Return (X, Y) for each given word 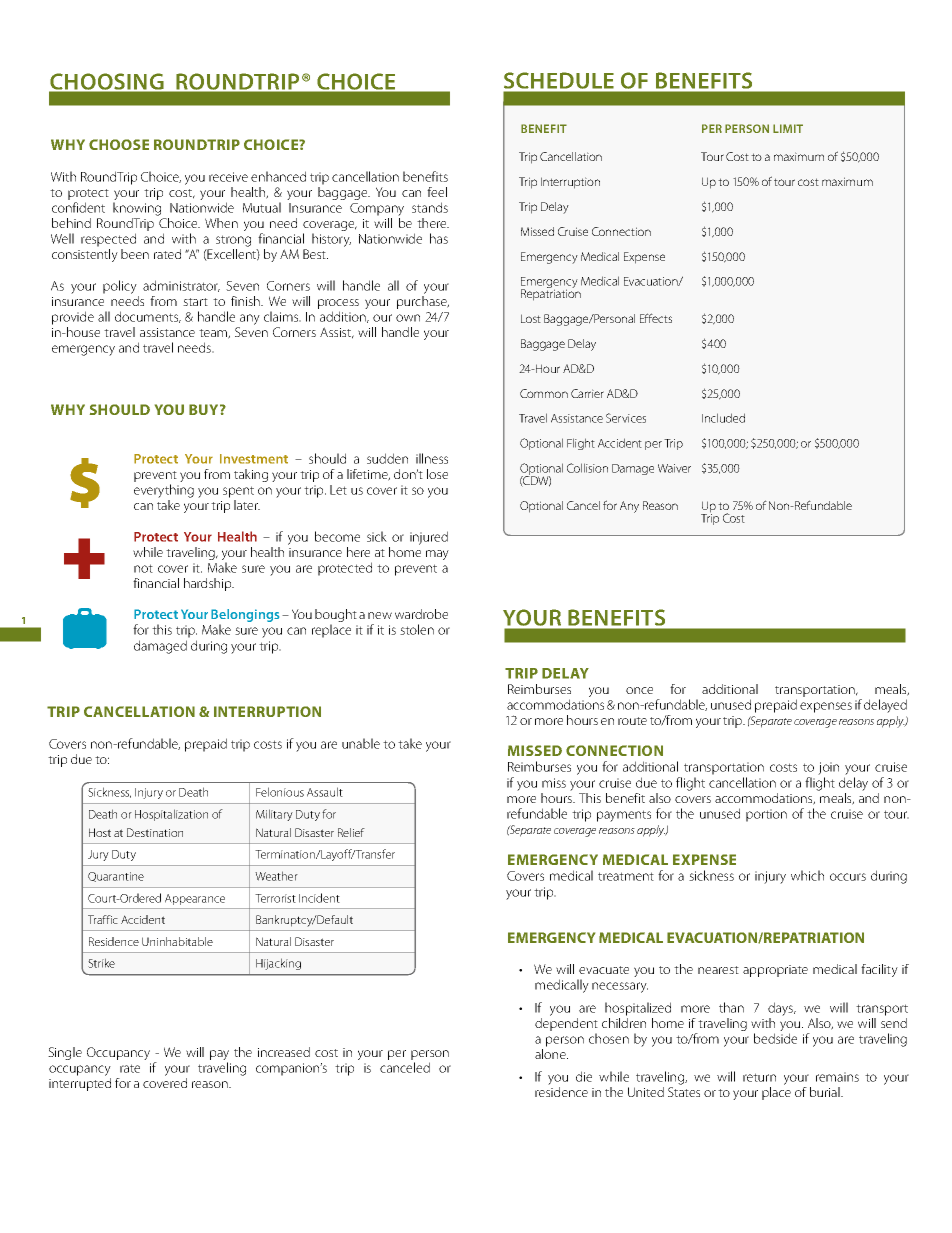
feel (437, 192)
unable (361, 743)
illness (432, 458)
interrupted (80, 1084)
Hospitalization (171, 815)
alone (551, 1054)
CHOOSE (119, 144)
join (828, 768)
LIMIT (788, 128)
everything (164, 491)
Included (723, 418)
